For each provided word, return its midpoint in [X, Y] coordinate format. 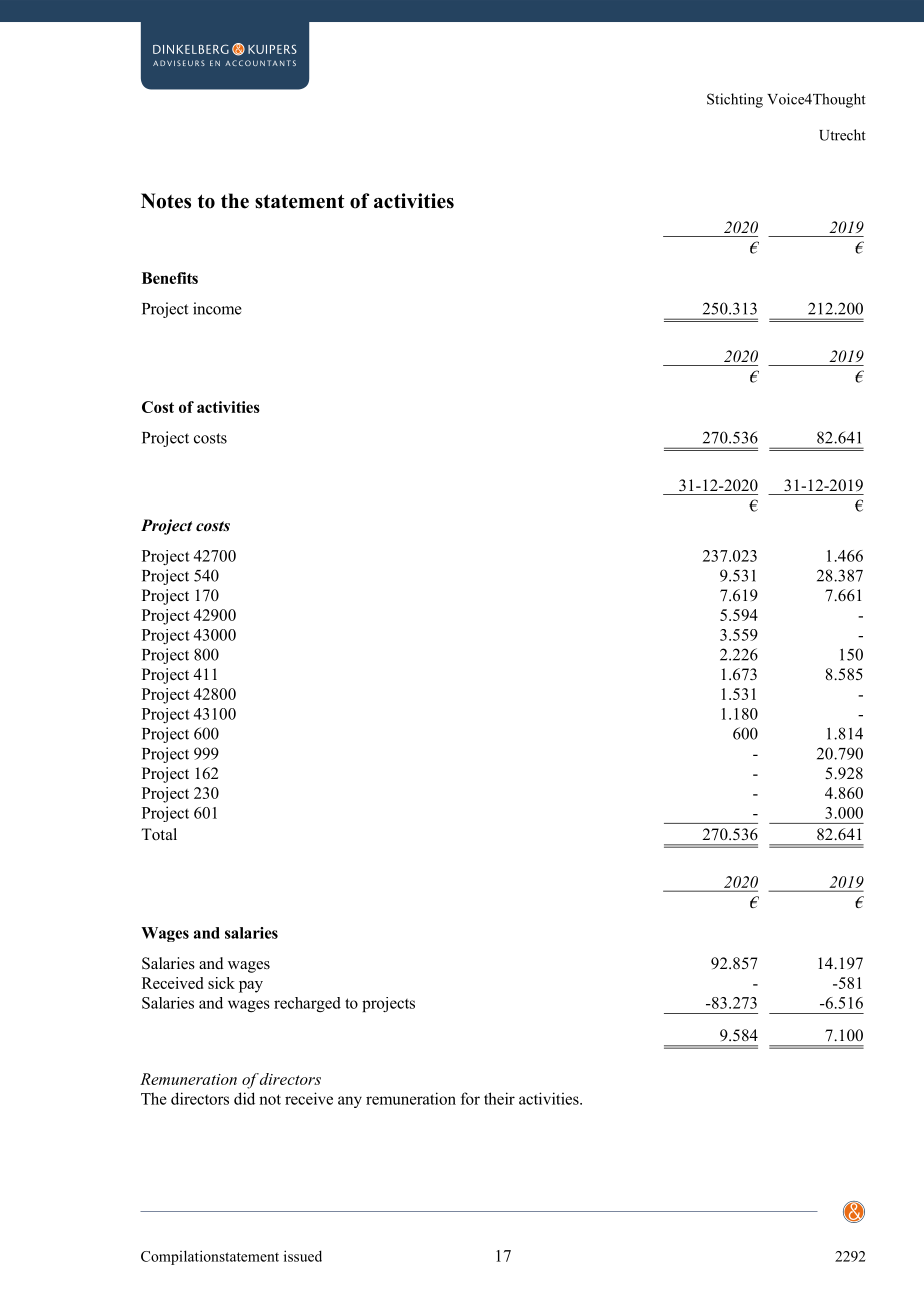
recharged [307, 1004]
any [350, 1102]
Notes [166, 201]
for [470, 1098]
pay [251, 987]
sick [221, 983]
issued [303, 1256]
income [217, 308]
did [244, 1098]
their [499, 1098]
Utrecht [842, 135]
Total [159, 834]
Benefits [170, 278]
